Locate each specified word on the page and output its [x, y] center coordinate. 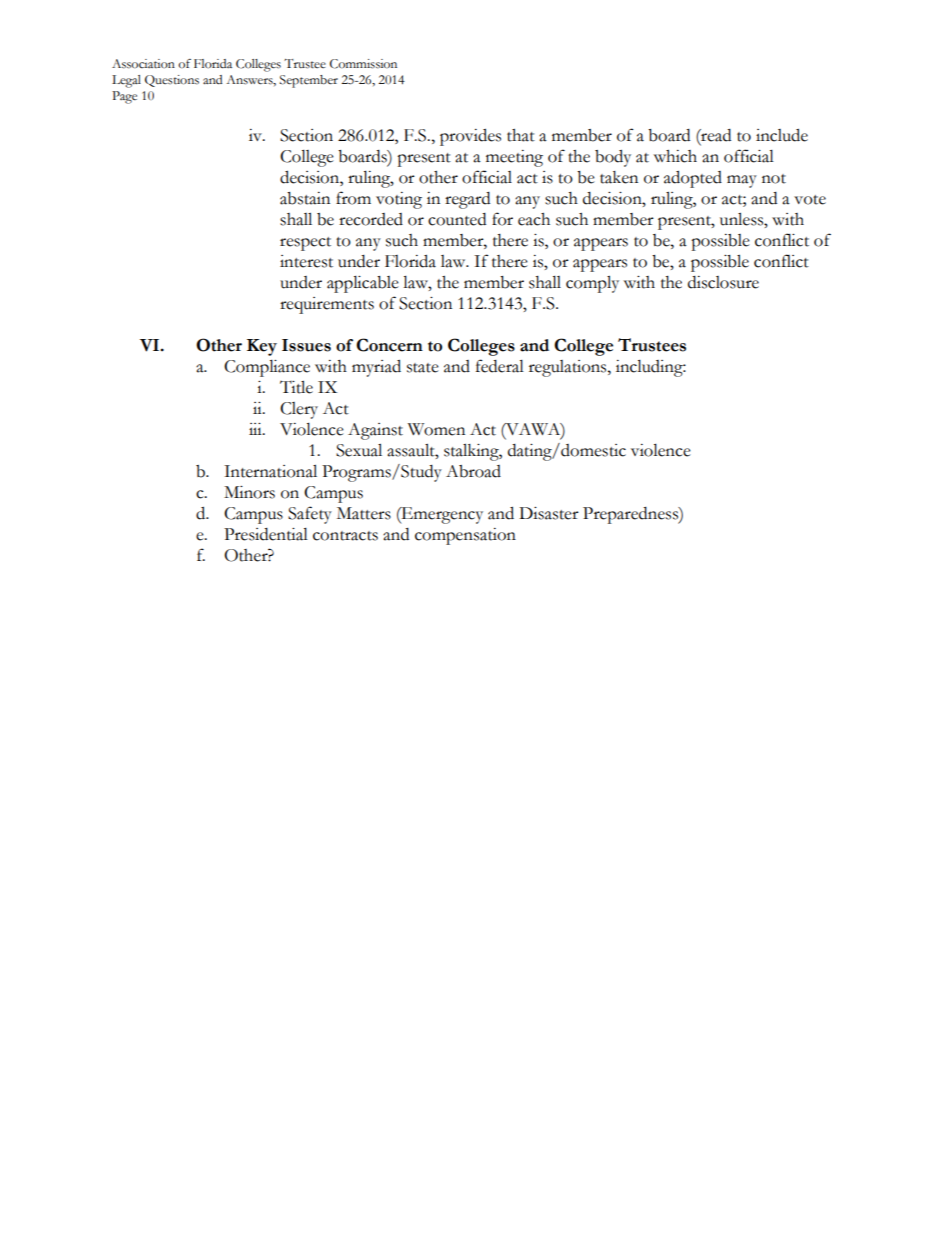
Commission [363, 64]
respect [305, 244]
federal [500, 366]
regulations [569, 368]
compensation [465, 536]
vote [810, 200]
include [782, 135]
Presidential [266, 534]
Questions [172, 81]
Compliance [267, 368]
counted [457, 219]
